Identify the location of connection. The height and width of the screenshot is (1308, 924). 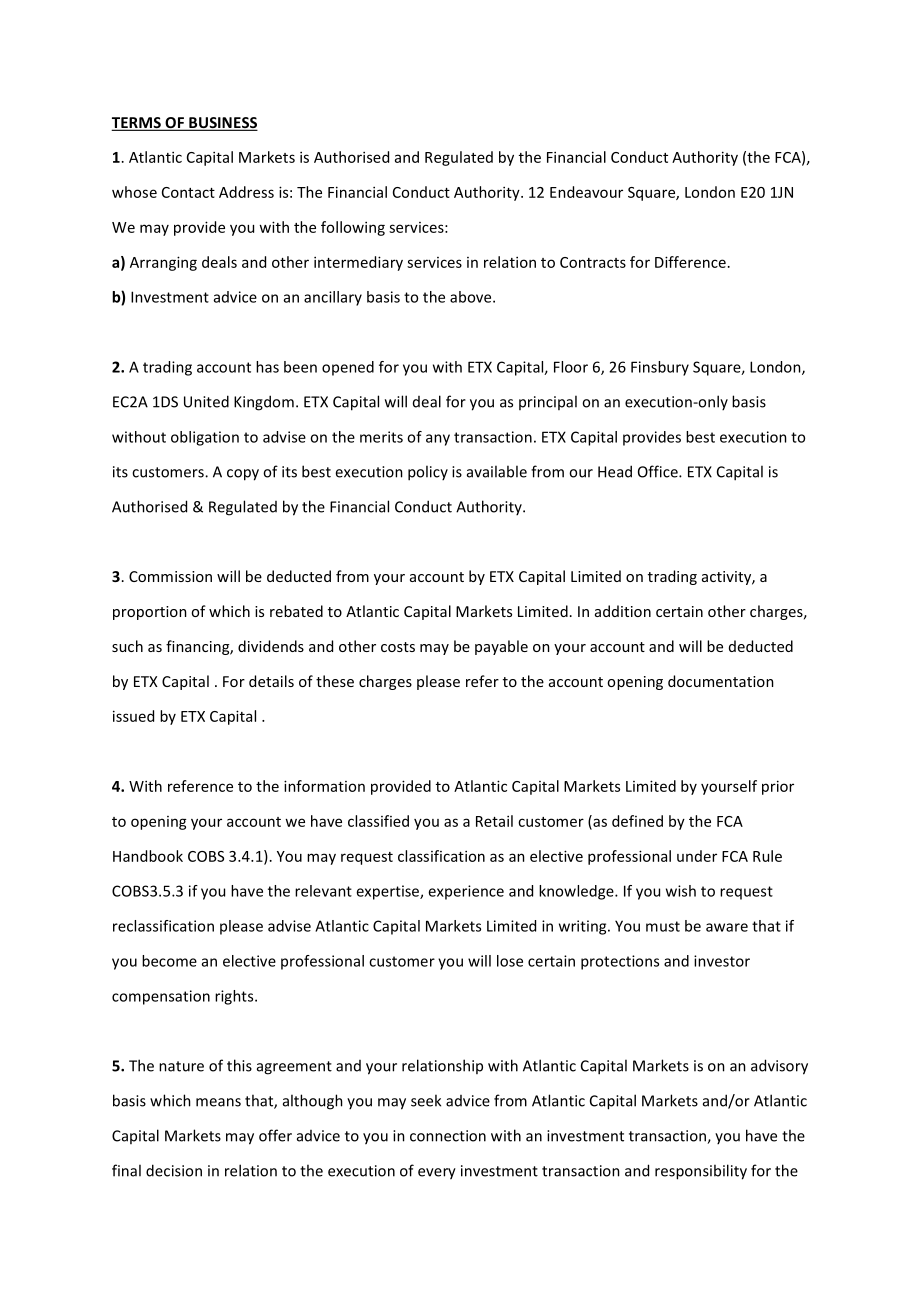
(448, 1136).
